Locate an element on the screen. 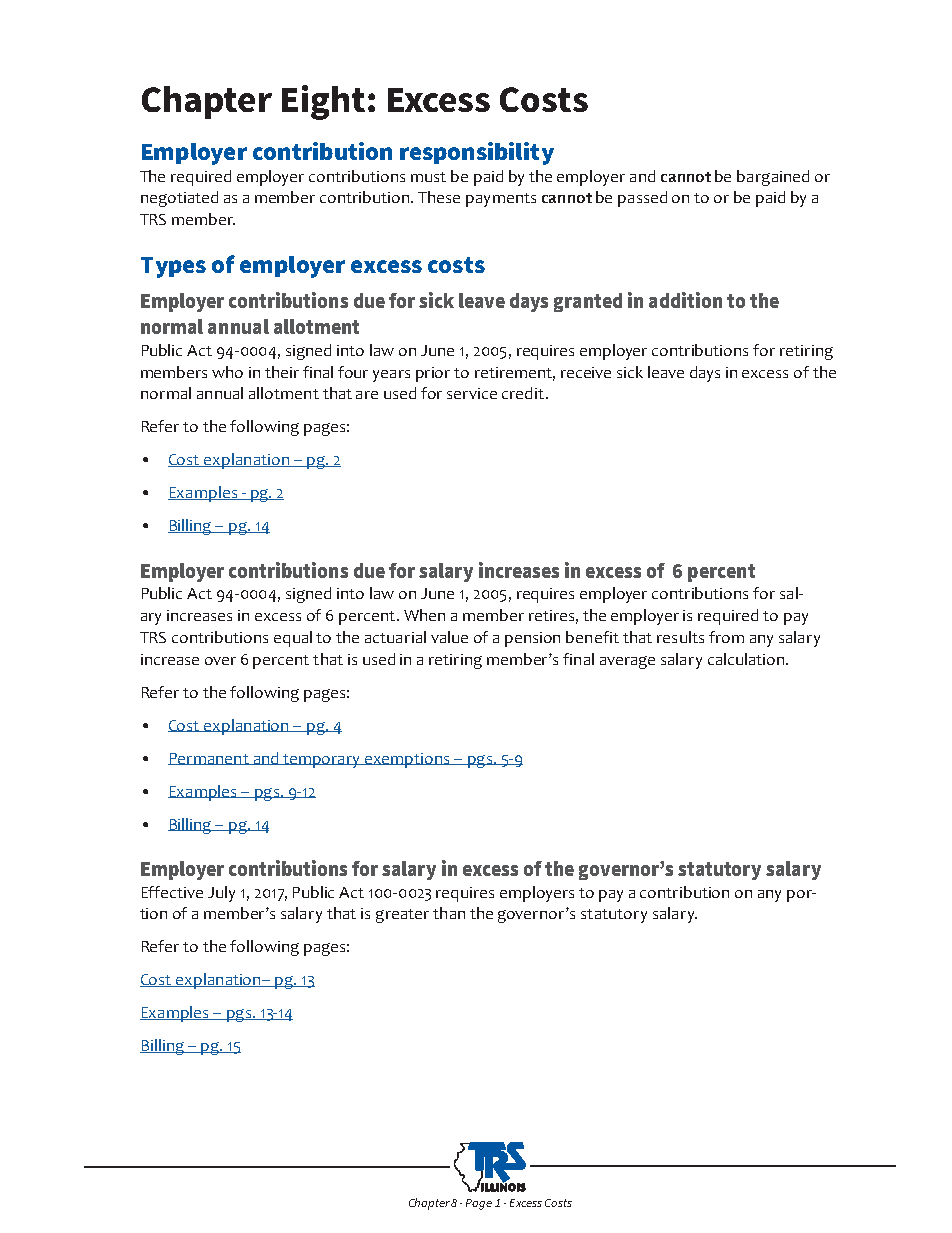  Eight is located at coordinates (323, 102).
